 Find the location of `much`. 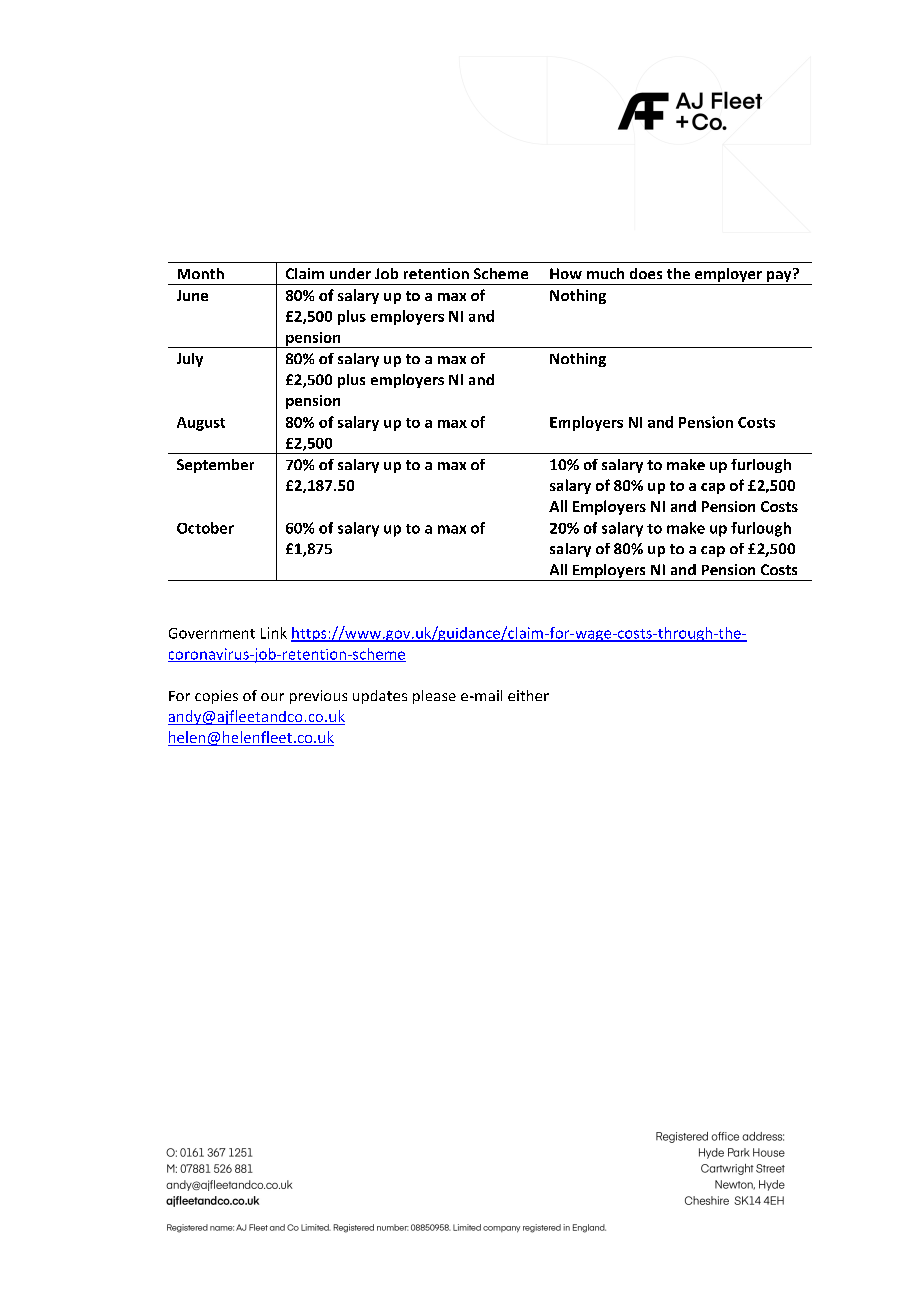

much is located at coordinates (605, 273).
